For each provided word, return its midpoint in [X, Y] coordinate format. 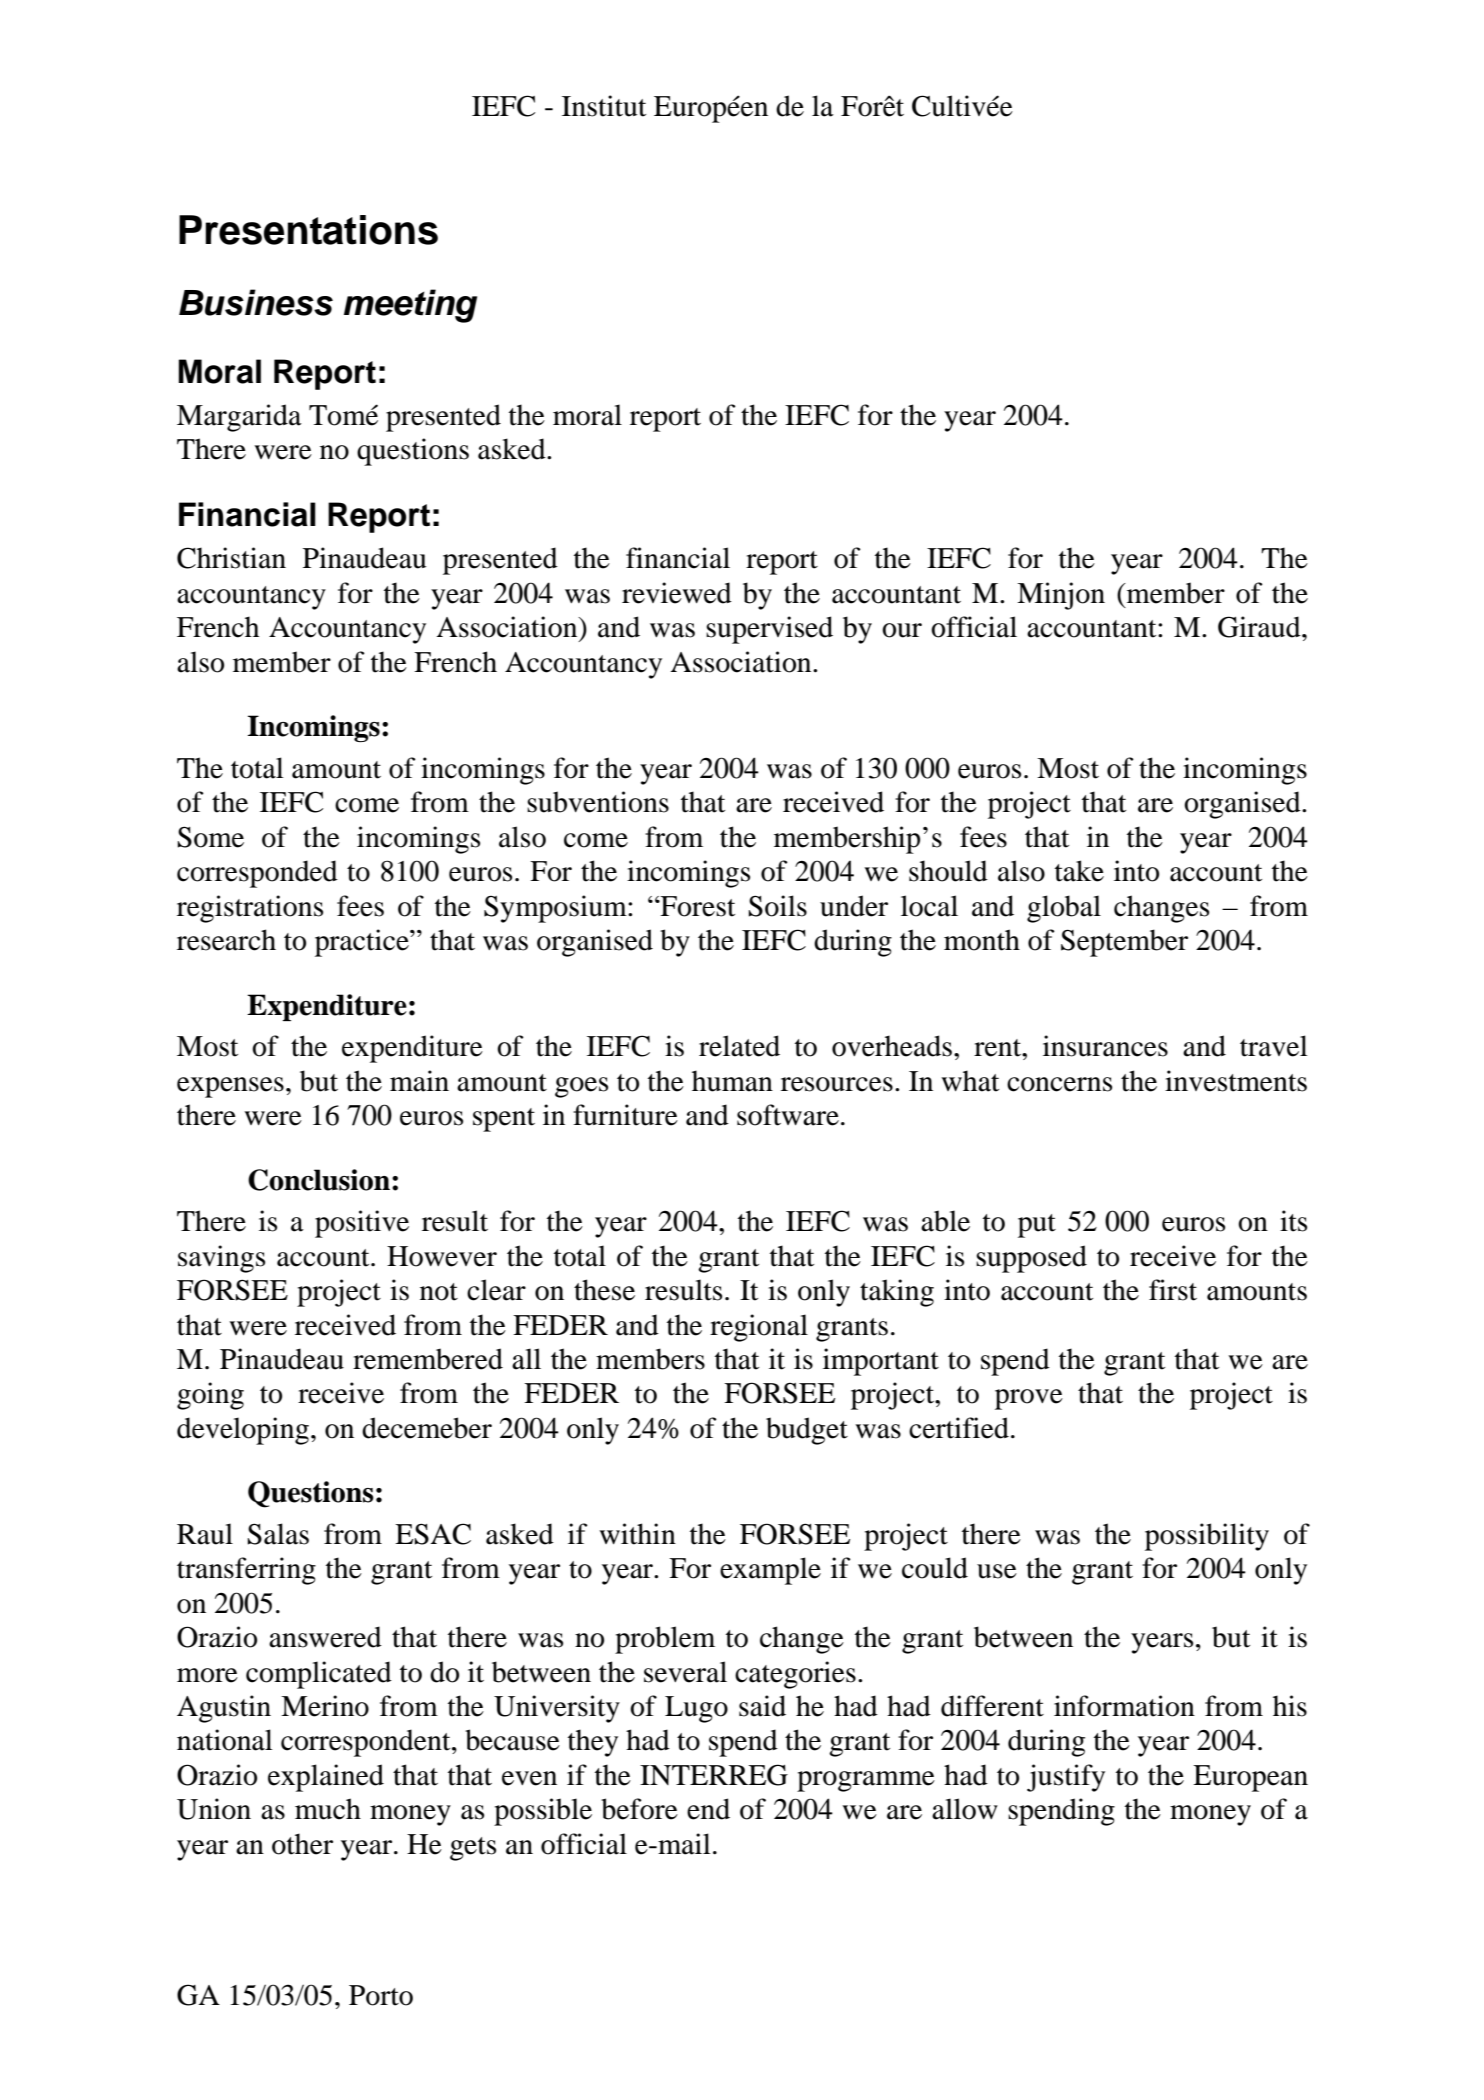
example [770, 1571]
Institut [604, 106]
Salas [278, 1534]
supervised [769, 630]
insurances [1105, 1046]
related [739, 1046]
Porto [381, 1995]
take [1079, 871]
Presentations [308, 230]
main [419, 1081]
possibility [1207, 1537]
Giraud [1260, 627]
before [639, 1809]
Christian [231, 558]
